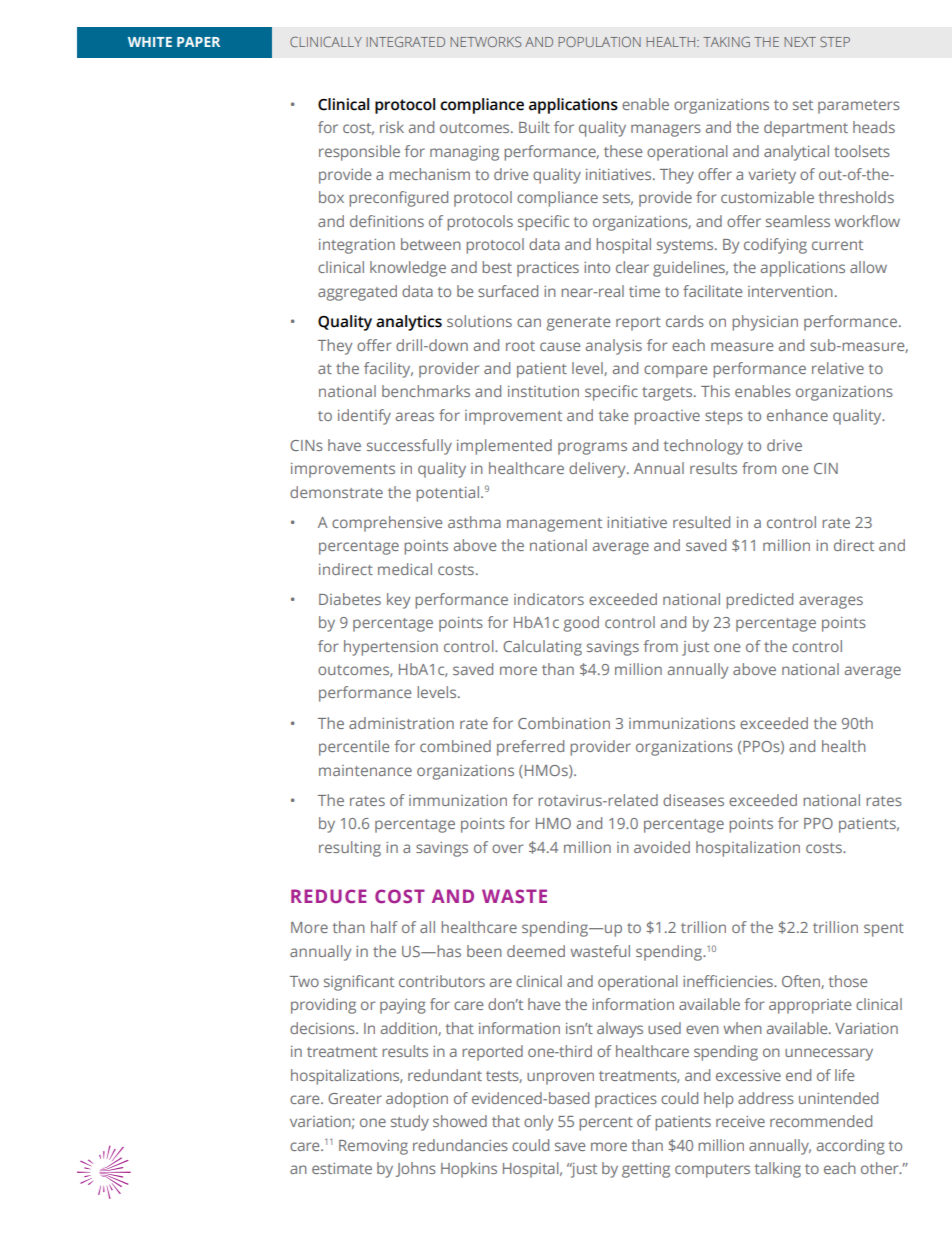 The image size is (952, 1233). What do you see at coordinates (759, 601) in the screenshot?
I see `predicted` at bounding box center [759, 601].
